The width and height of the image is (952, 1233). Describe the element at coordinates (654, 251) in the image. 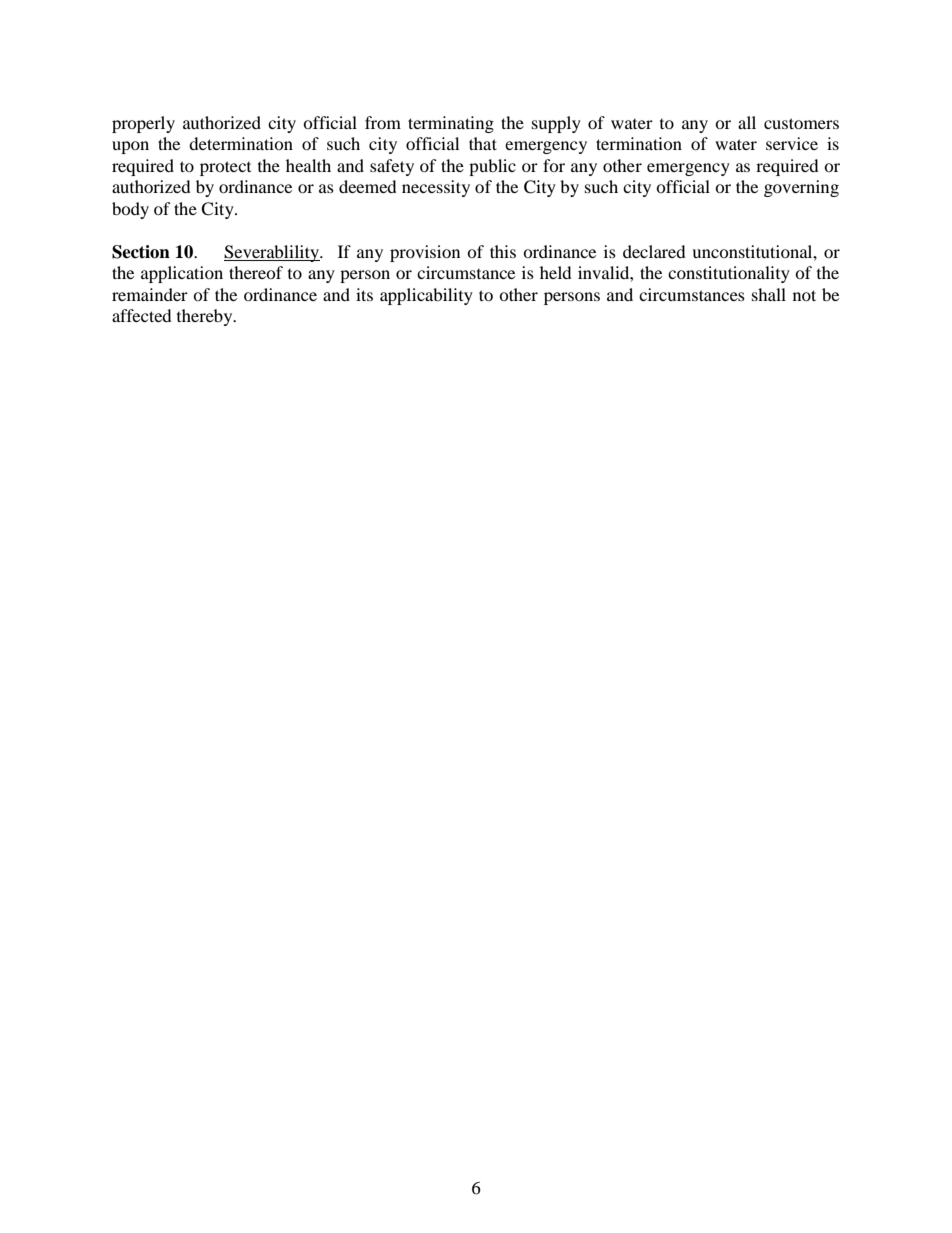

I see `declared` at that location.
